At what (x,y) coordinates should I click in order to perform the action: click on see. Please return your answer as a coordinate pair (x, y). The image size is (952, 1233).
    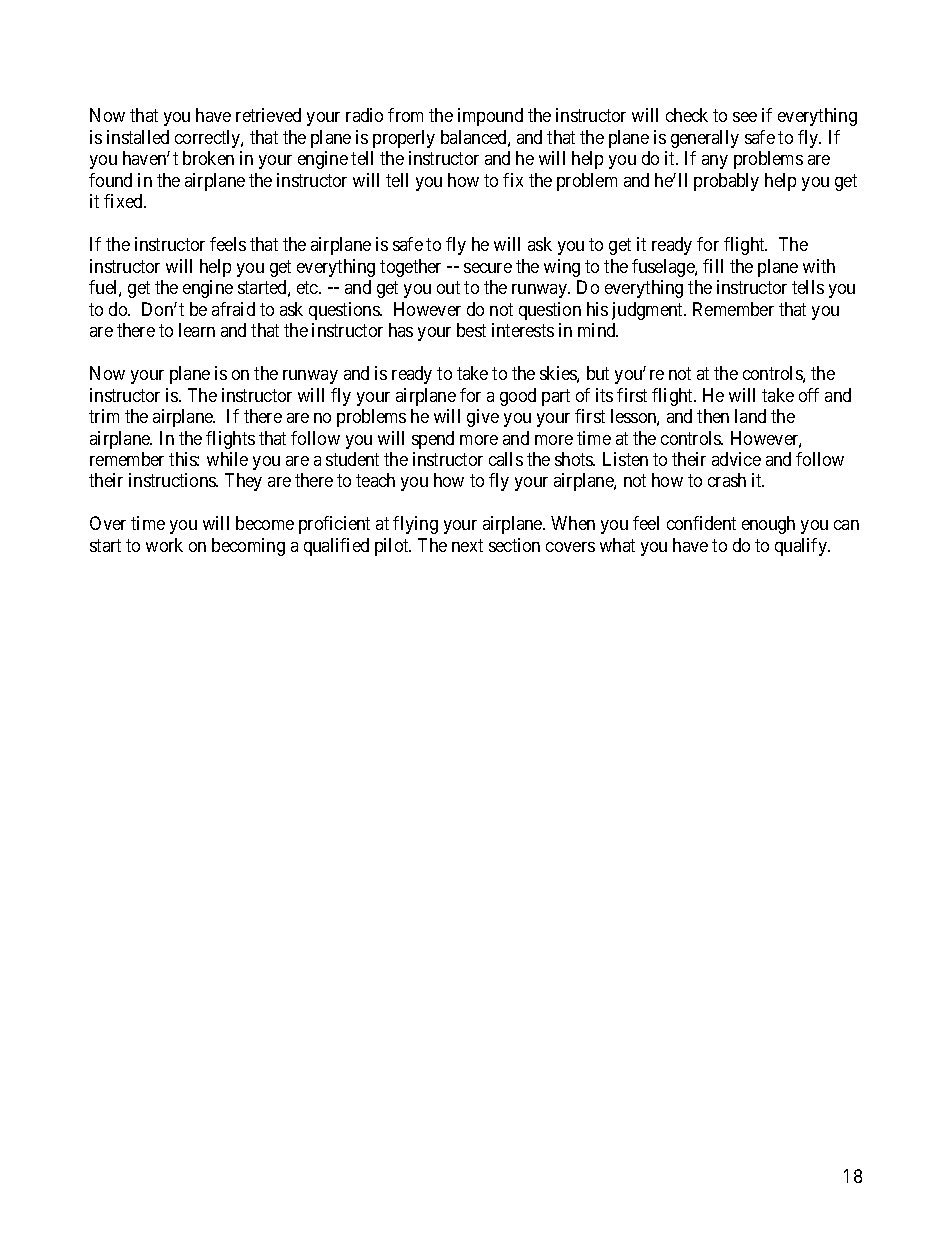
    Looking at the image, I should click on (745, 117).
